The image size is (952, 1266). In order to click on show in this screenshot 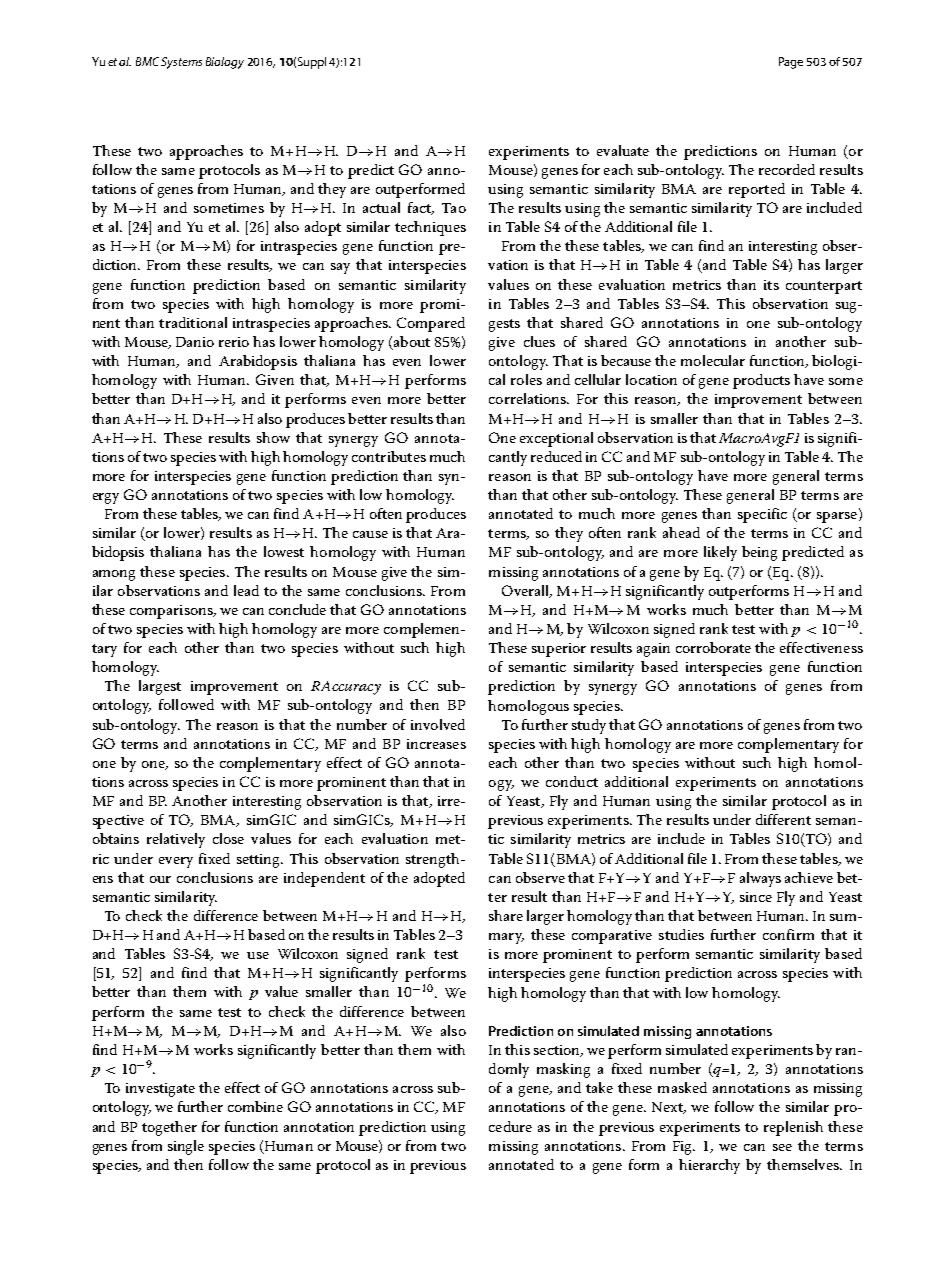, I will do `click(273, 437)`.
